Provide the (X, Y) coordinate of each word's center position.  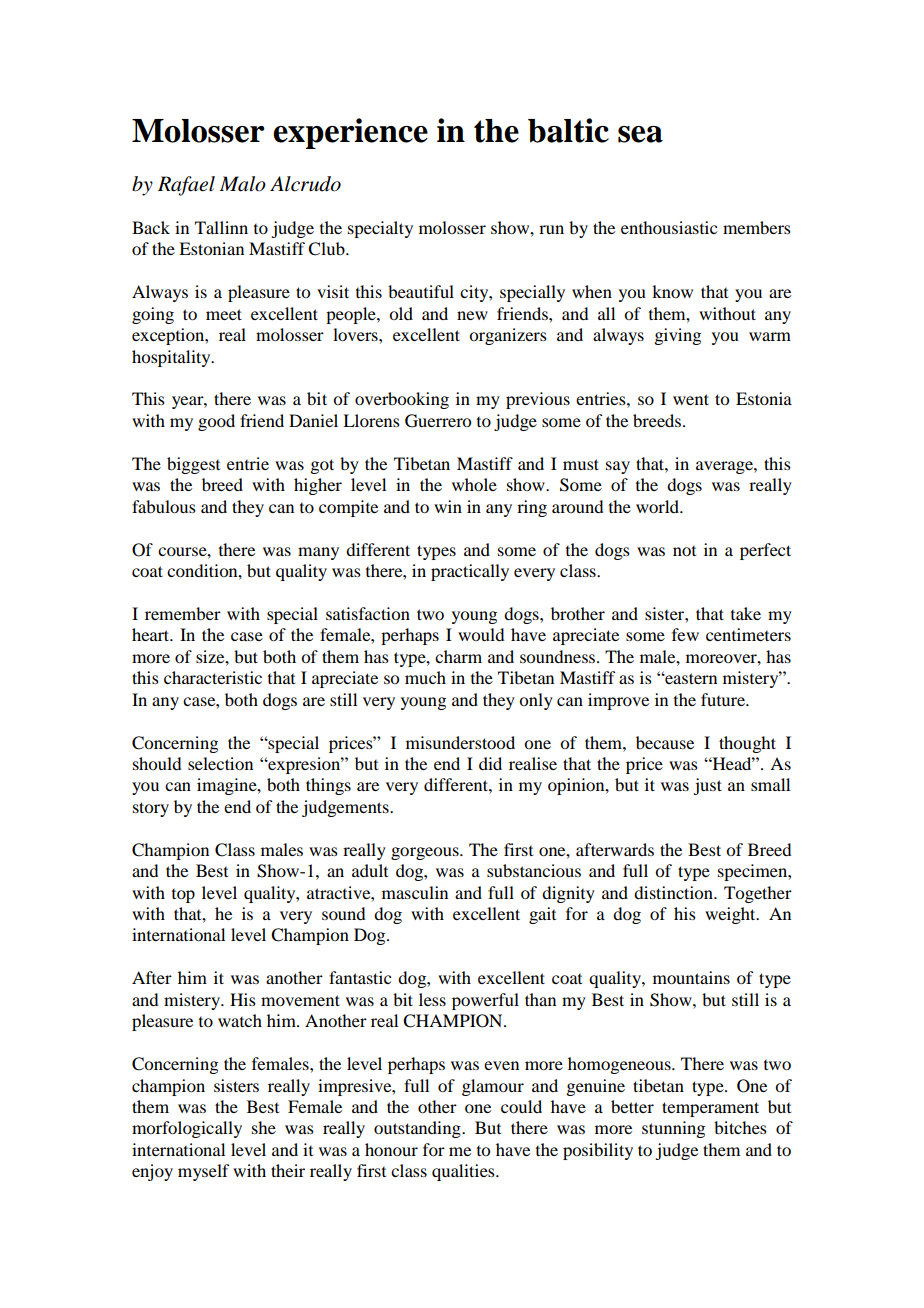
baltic (568, 130)
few (685, 634)
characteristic (213, 677)
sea (640, 134)
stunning (673, 1129)
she (264, 1127)
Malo (243, 184)
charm (458, 656)
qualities (464, 1172)
